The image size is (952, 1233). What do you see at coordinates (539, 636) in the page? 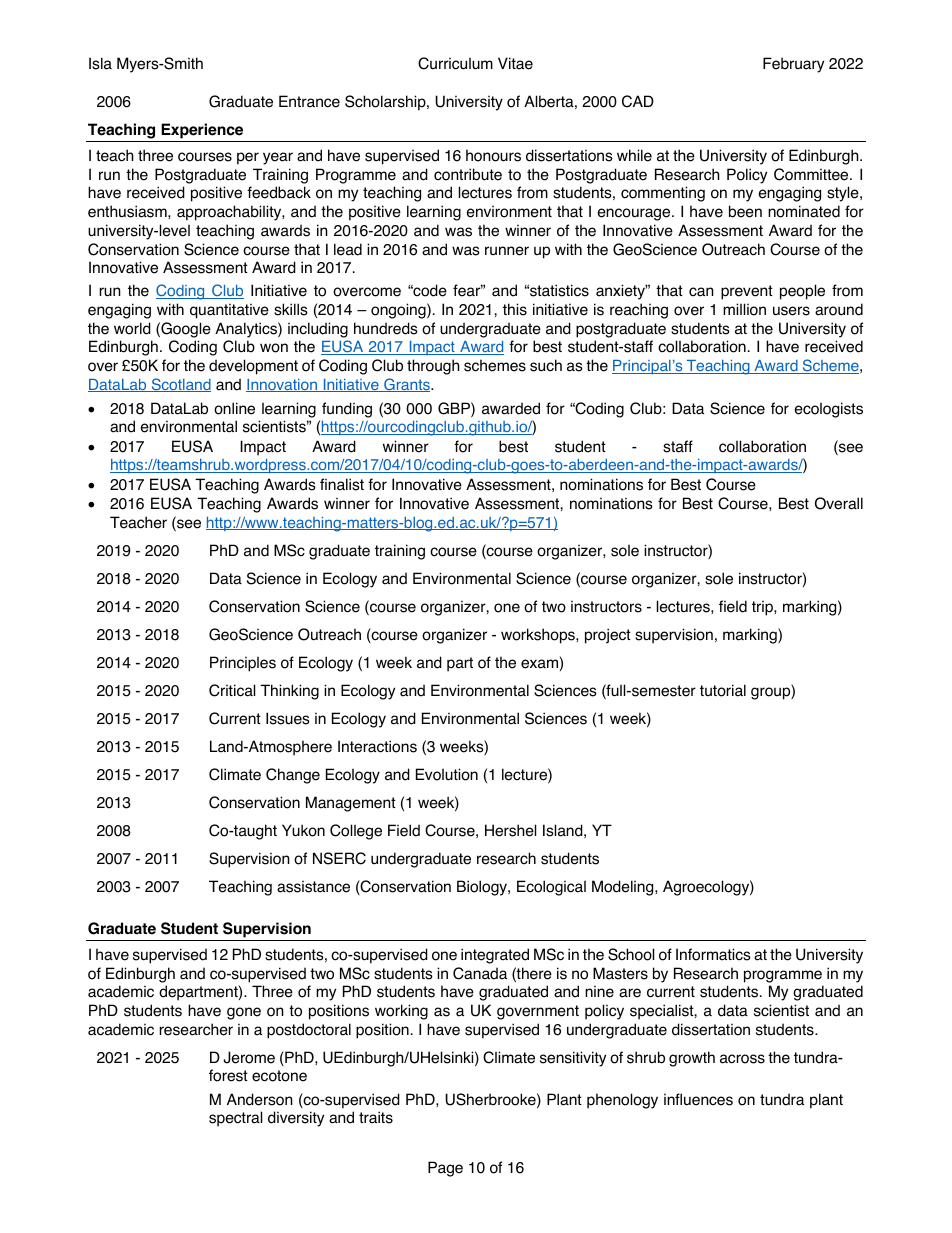
I see `workshops` at bounding box center [539, 636].
